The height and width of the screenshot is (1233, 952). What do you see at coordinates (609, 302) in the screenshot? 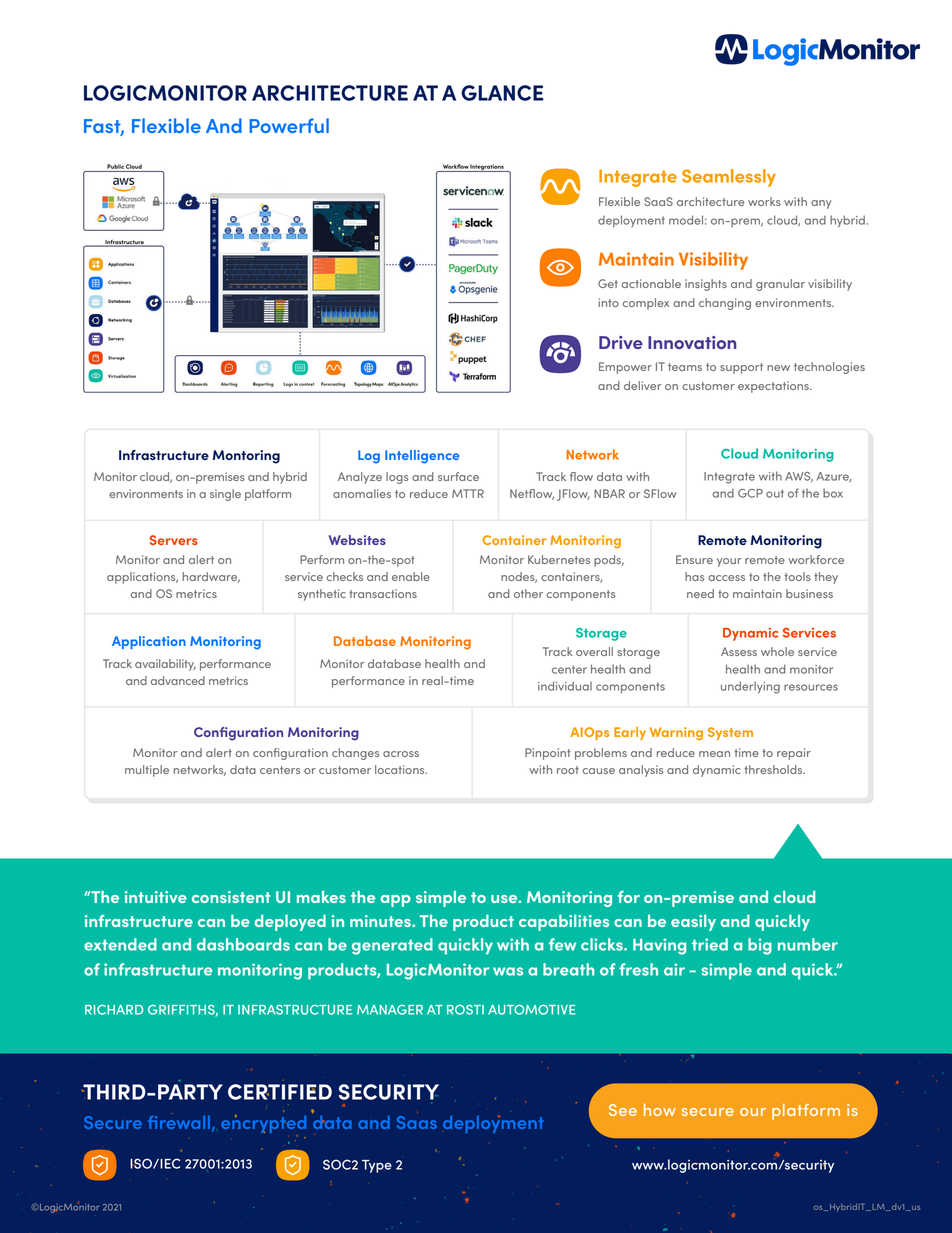
I see `into` at bounding box center [609, 302].
